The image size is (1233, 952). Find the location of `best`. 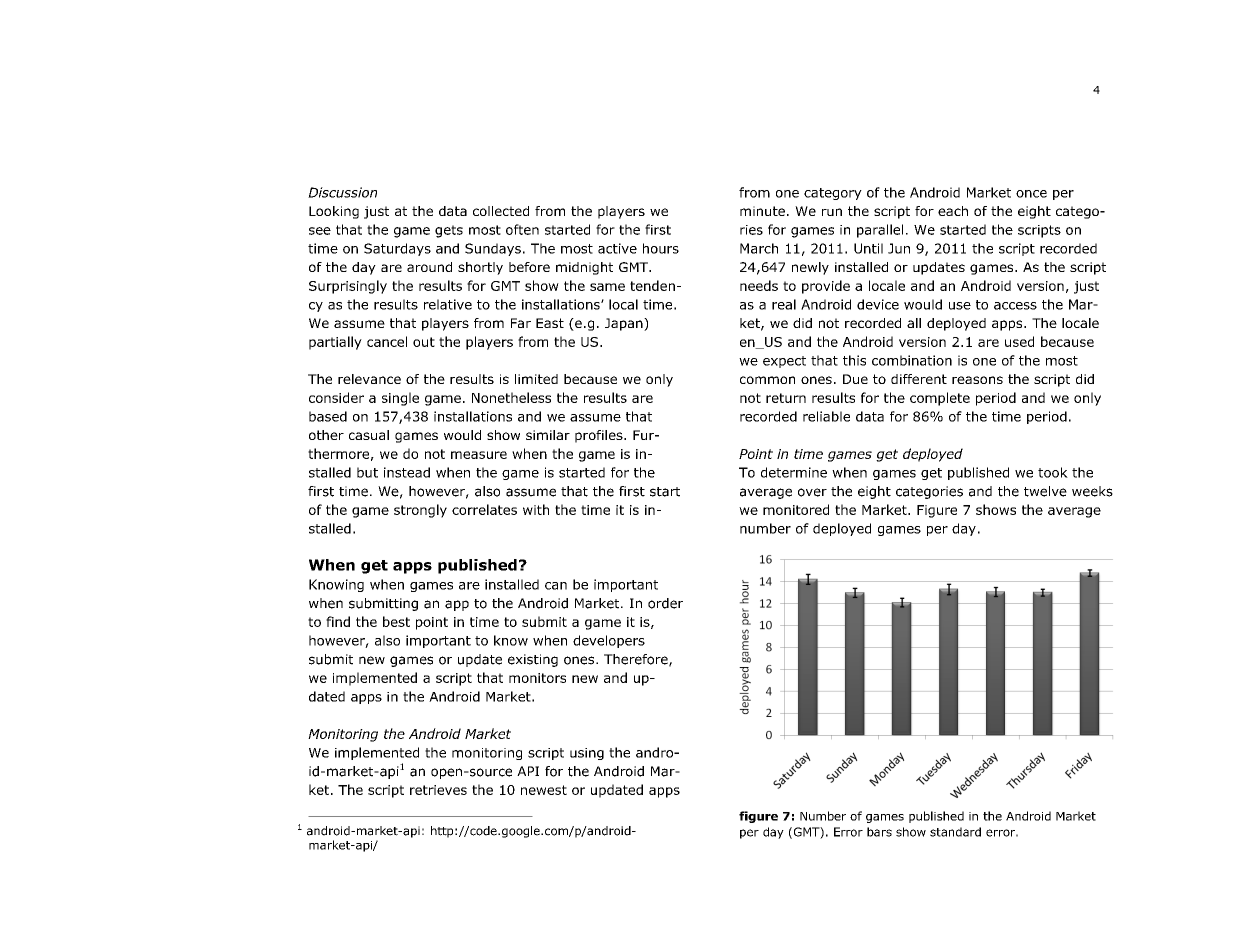

best is located at coordinates (396, 621).
